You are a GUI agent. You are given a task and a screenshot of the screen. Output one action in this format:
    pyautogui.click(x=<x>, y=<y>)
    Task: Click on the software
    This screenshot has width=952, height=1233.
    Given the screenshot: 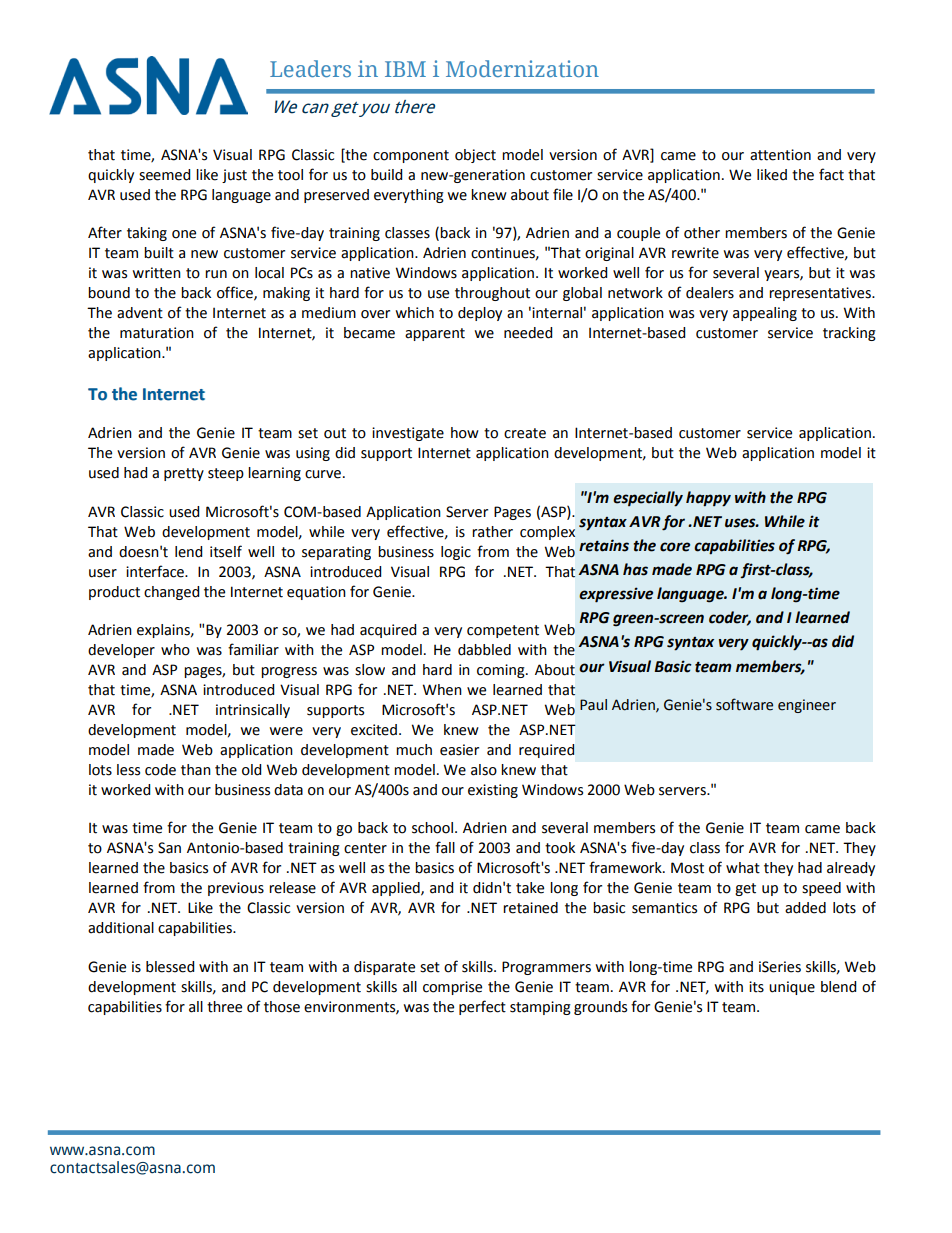 What is the action you would take?
    pyautogui.click(x=744, y=704)
